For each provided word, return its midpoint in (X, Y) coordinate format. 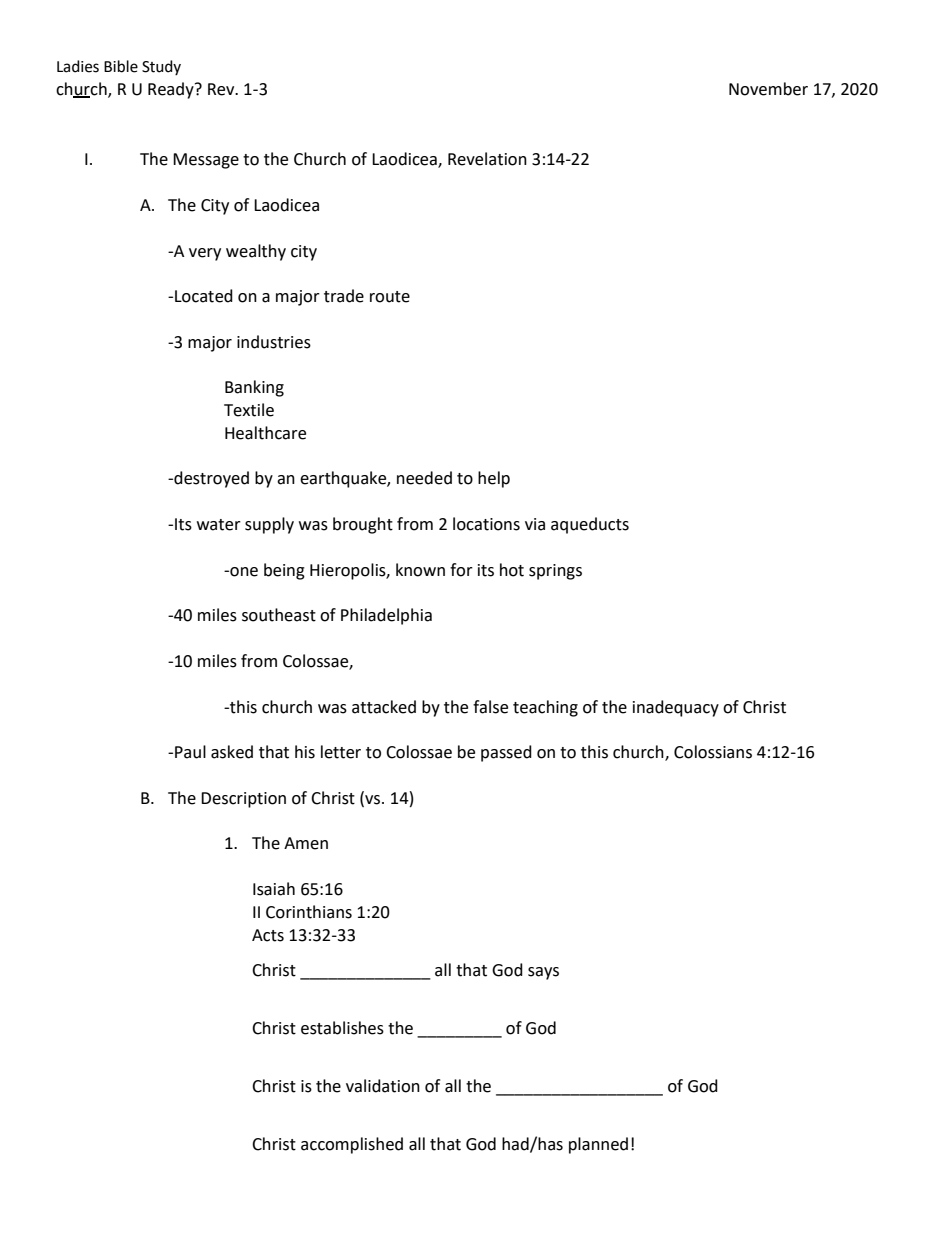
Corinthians (309, 912)
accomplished (352, 1145)
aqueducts (590, 525)
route (390, 297)
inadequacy (676, 708)
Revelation (487, 159)
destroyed (210, 479)
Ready (172, 90)
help (494, 479)
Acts (268, 935)
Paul (190, 752)
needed (424, 478)
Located (204, 296)
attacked (384, 707)
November (768, 89)
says (543, 973)
